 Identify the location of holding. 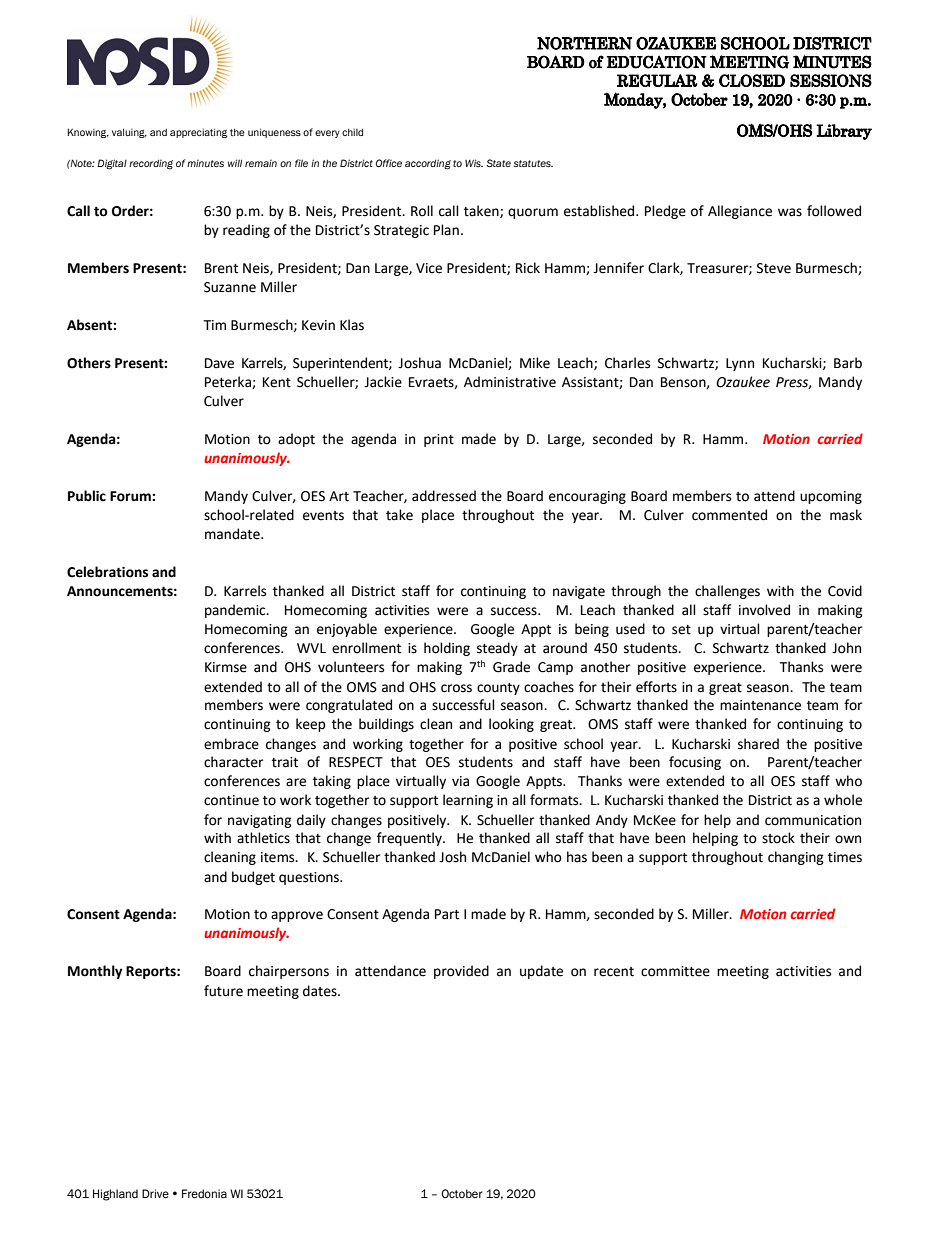
(447, 649).
